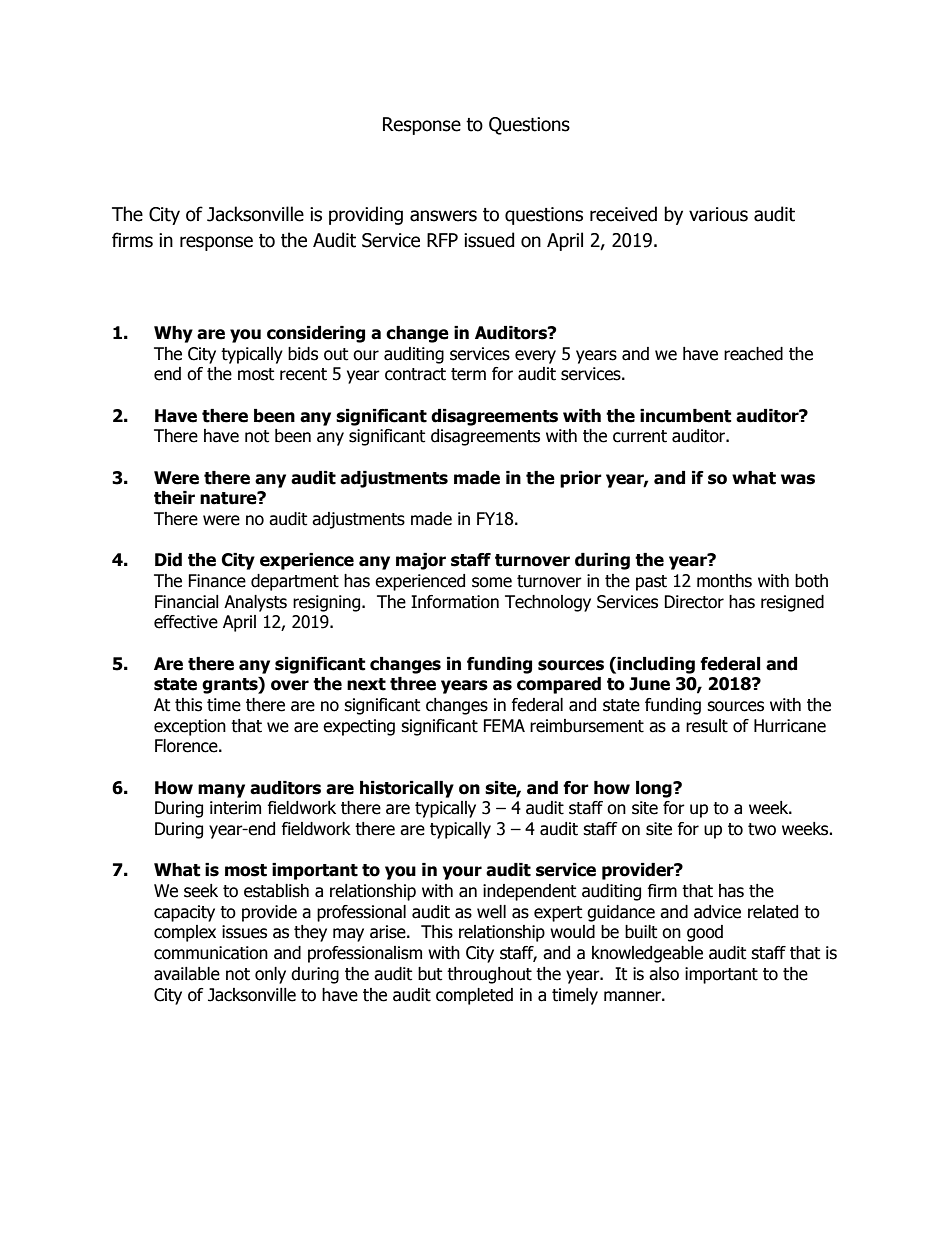 This page has width=952, height=1233. Describe the element at coordinates (489, 240) in the page. I see `issued` at that location.
